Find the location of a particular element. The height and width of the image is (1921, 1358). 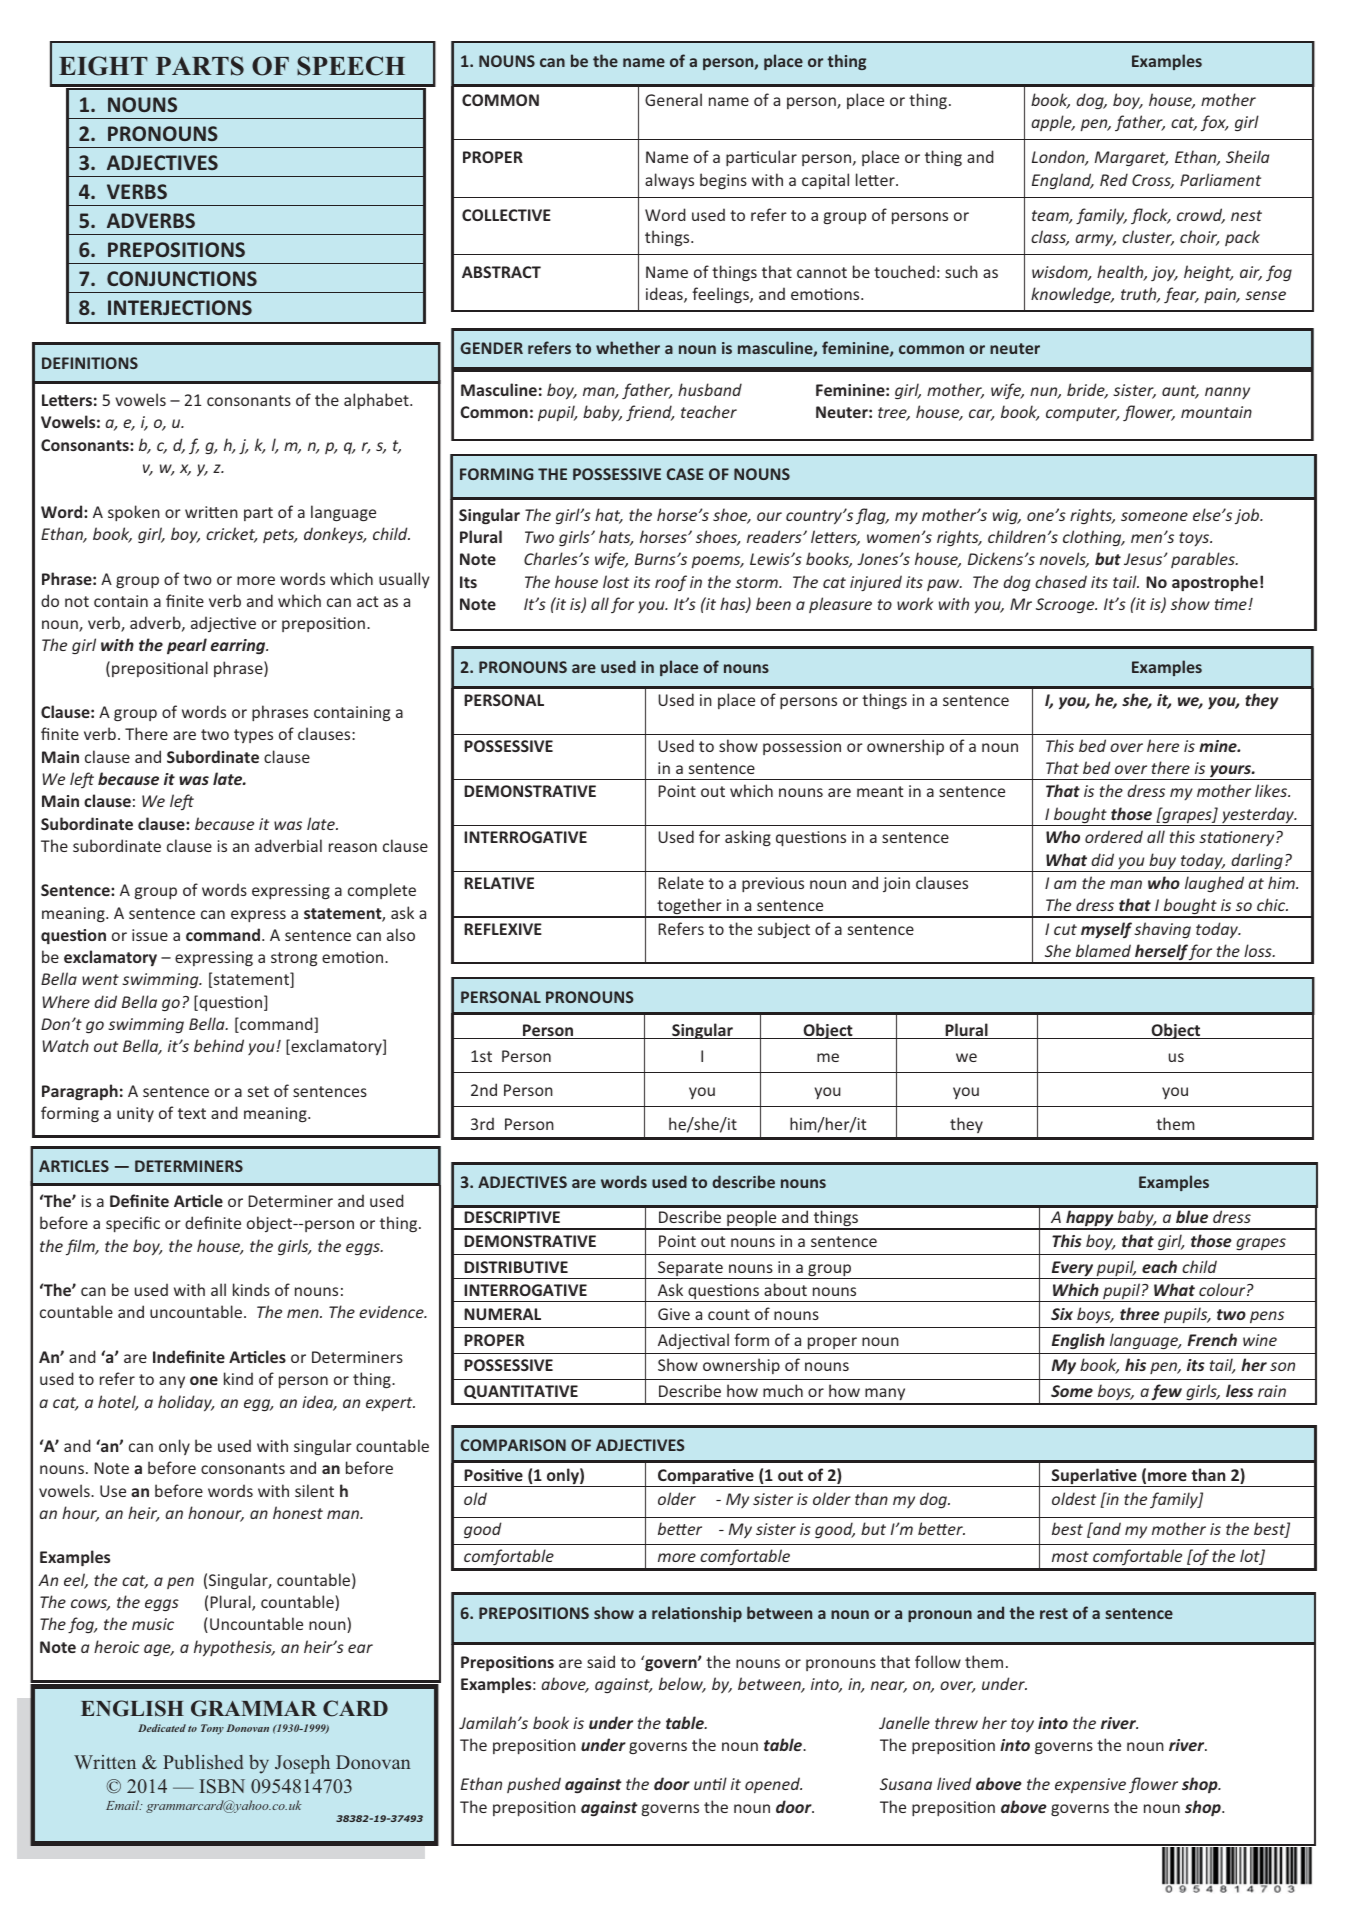

opened is located at coordinates (773, 1785).
